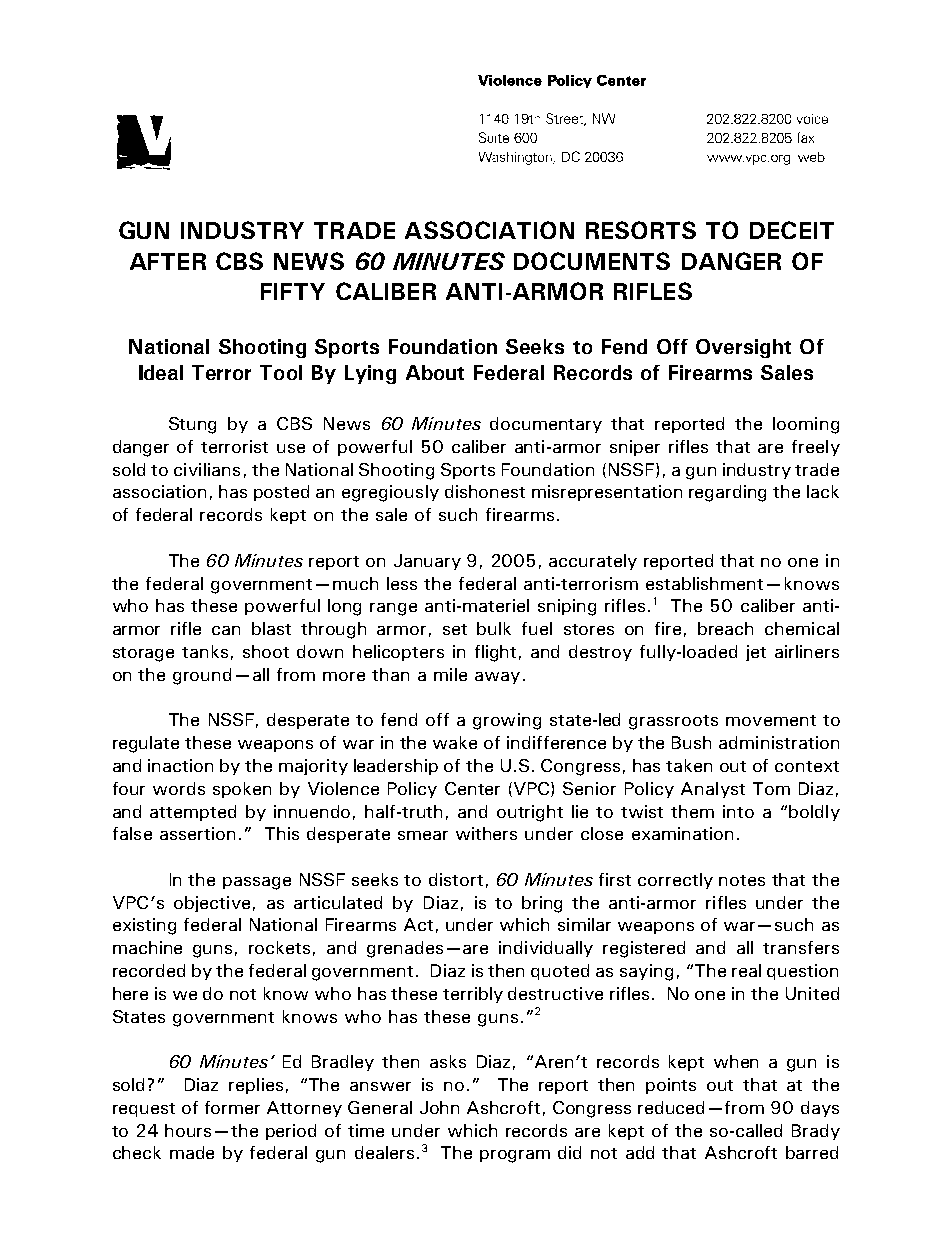  I want to click on DECEIT, so click(792, 230).
